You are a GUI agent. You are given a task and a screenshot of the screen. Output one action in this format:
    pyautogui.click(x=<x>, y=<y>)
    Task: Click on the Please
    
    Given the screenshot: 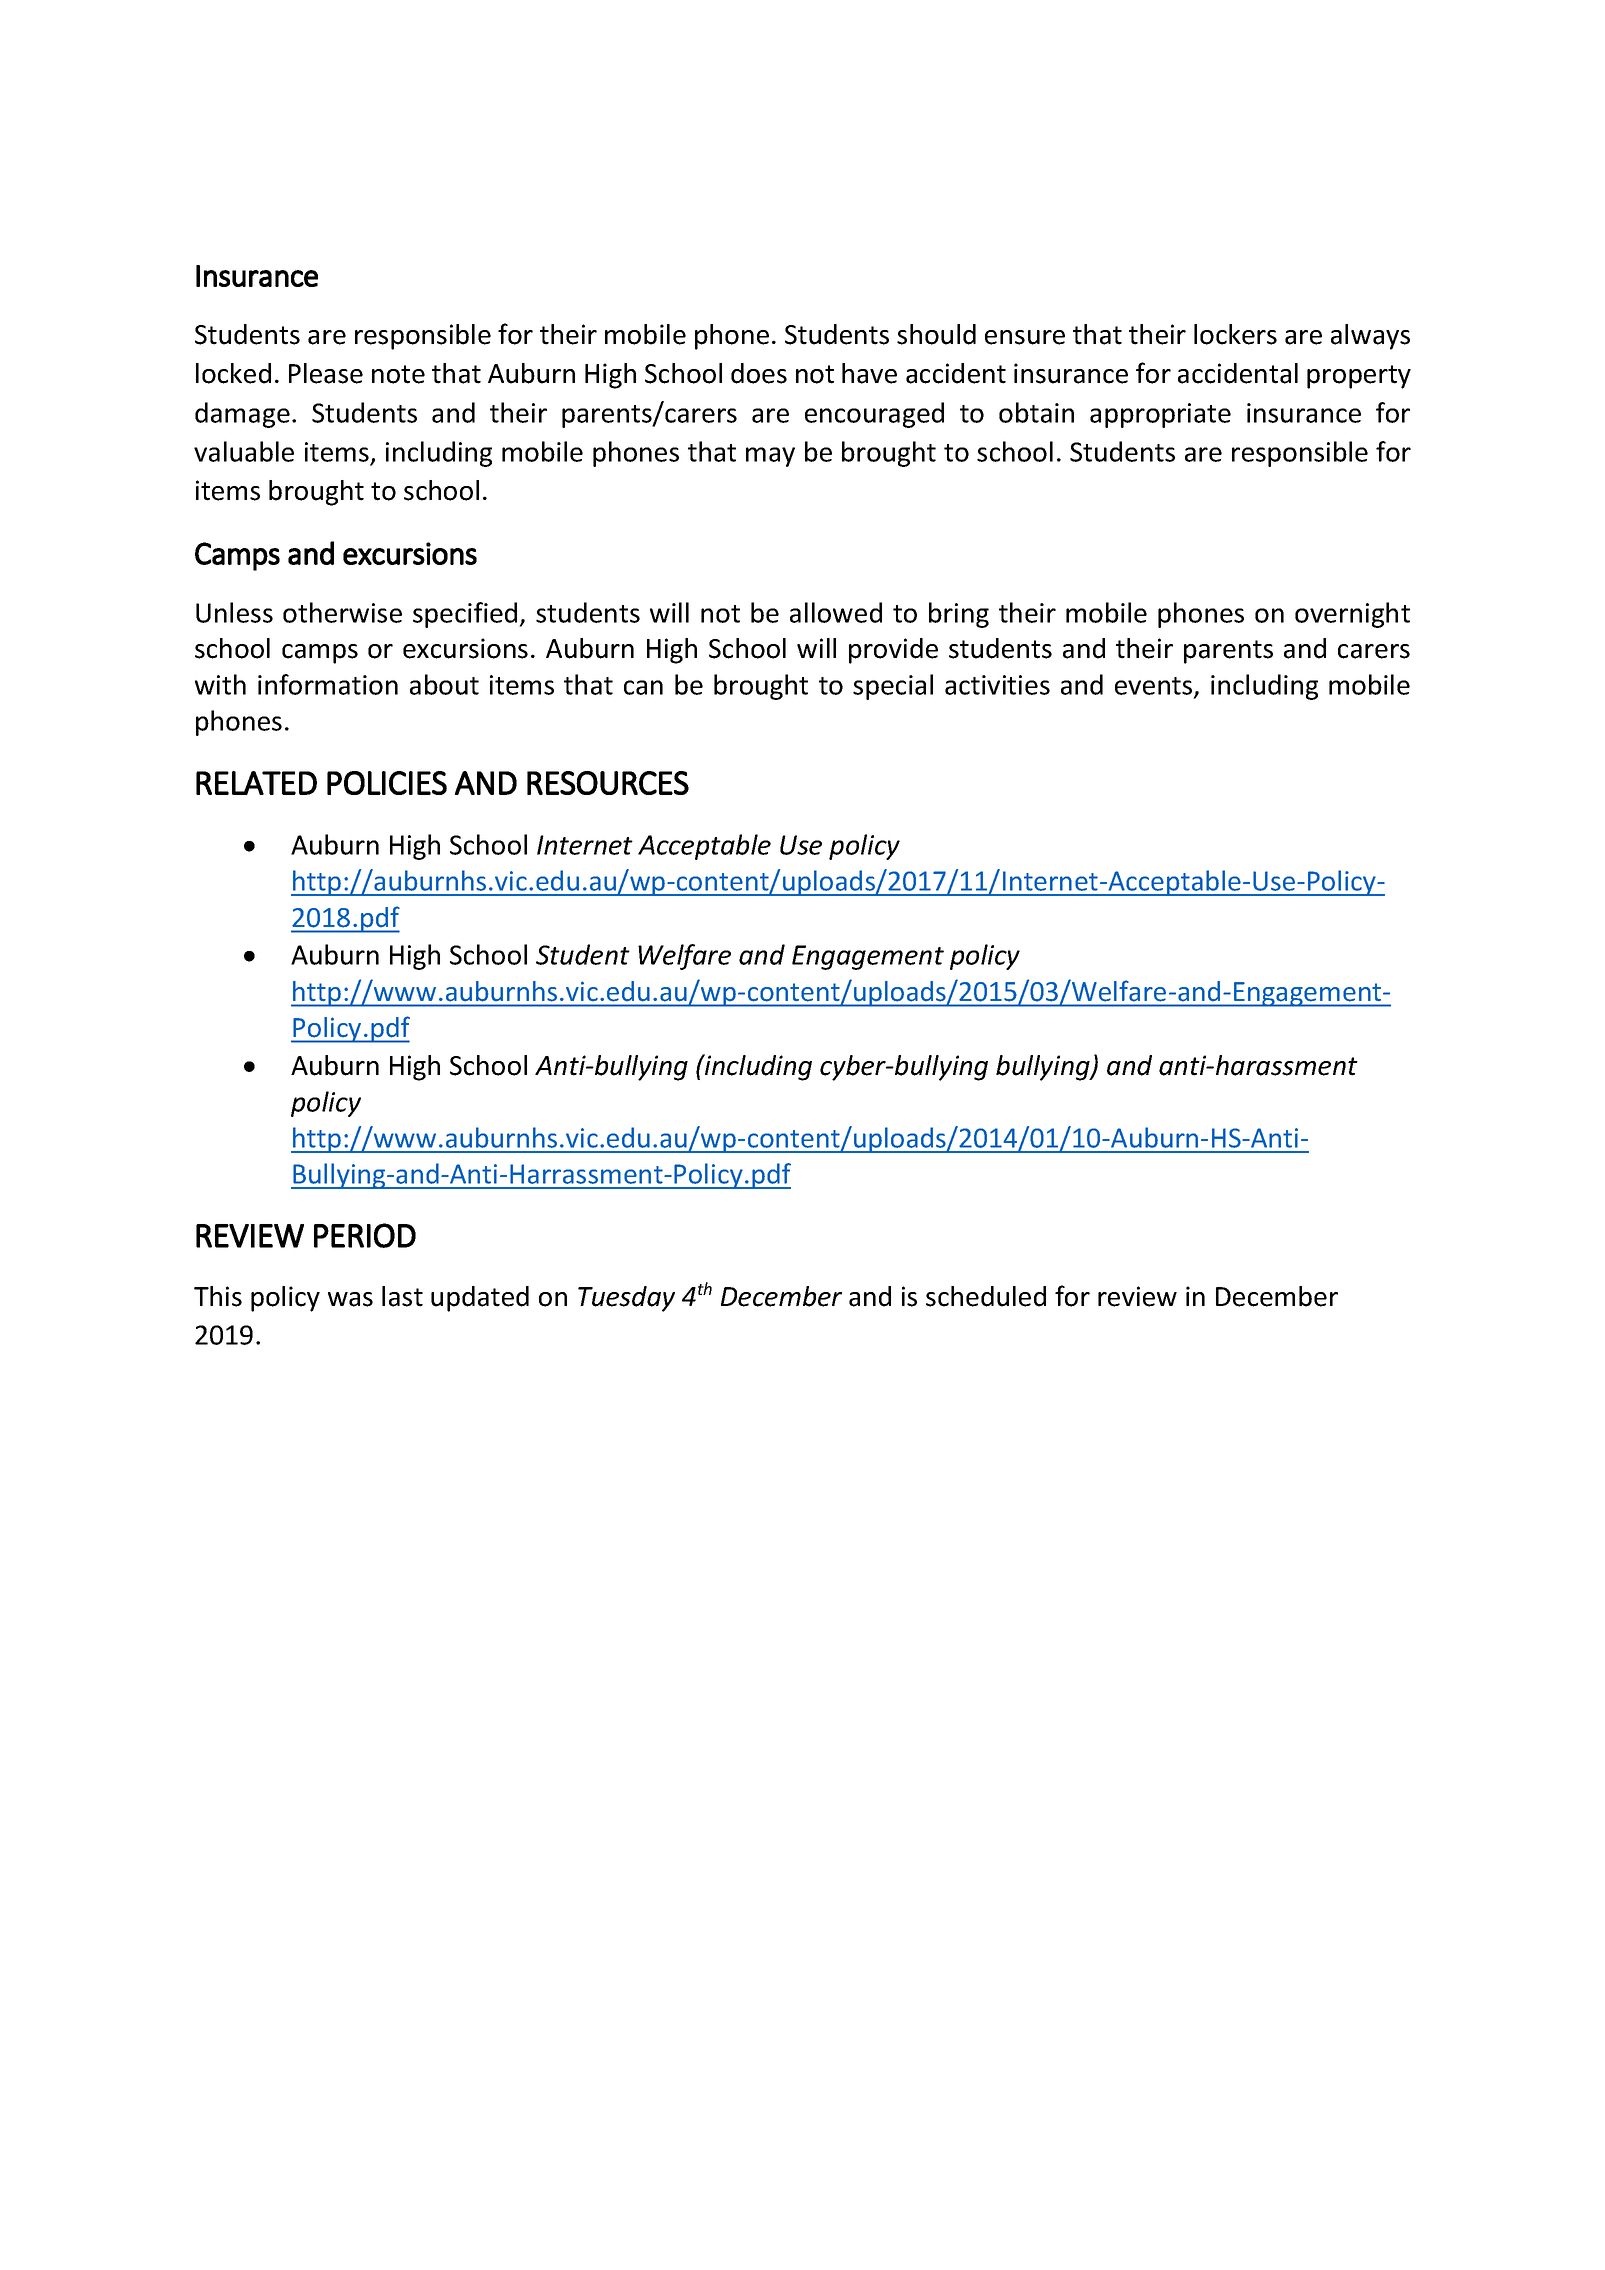 What is the action you would take?
    pyautogui.click(x=326, y=373)
